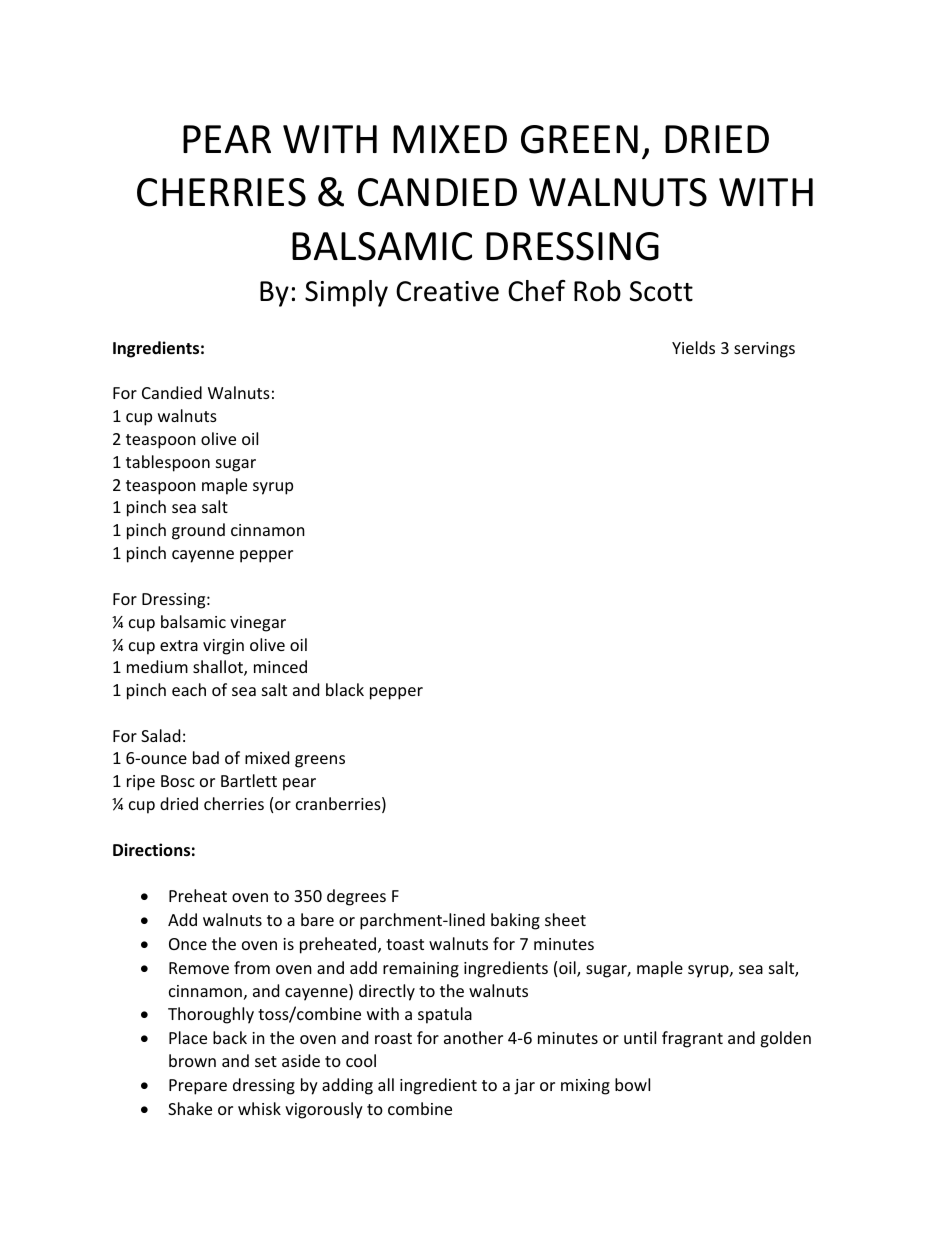 The height and width of the screenshot is (1233, 952). Describe the element at coordinates (198, 531) in the screenshot. I see `ground` at that location.
